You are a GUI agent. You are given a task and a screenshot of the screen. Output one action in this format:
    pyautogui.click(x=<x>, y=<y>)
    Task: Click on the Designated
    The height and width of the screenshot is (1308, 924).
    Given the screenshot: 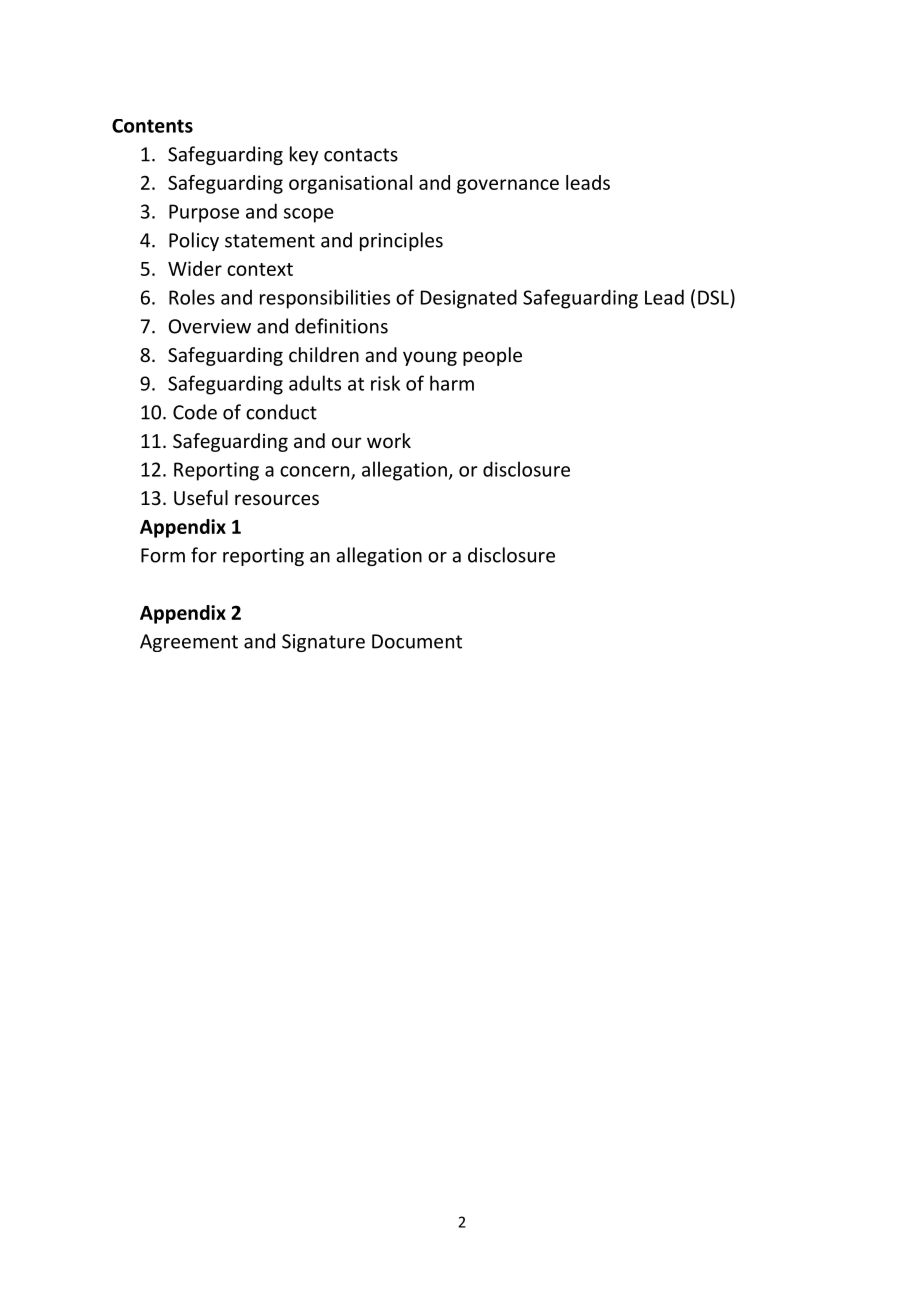 What is the action you would take?
    pyautogui.click(x=469, y=299)
